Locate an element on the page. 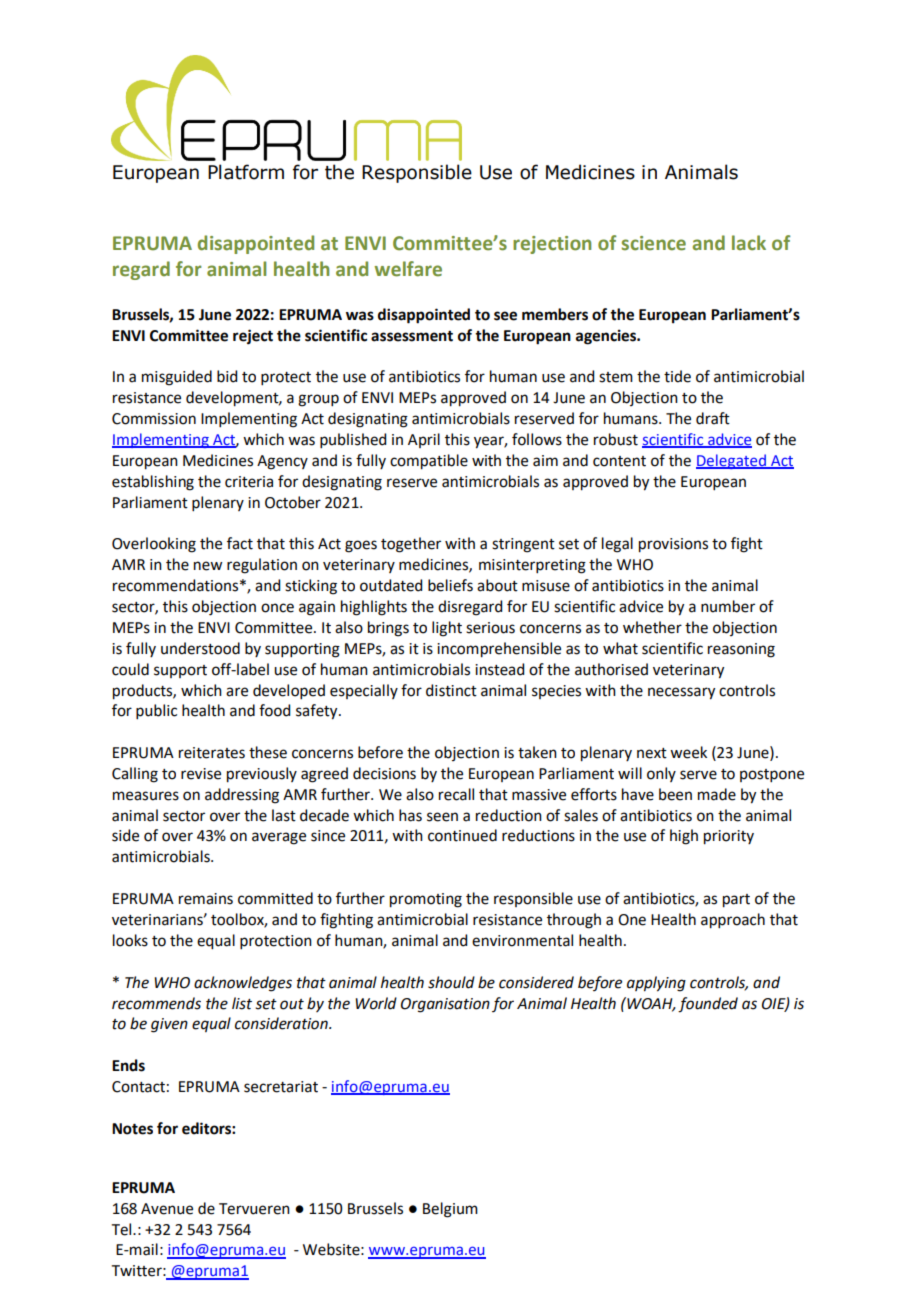 The width and height of the document is (924, 1308). public is located at coordinates (156, 711).
